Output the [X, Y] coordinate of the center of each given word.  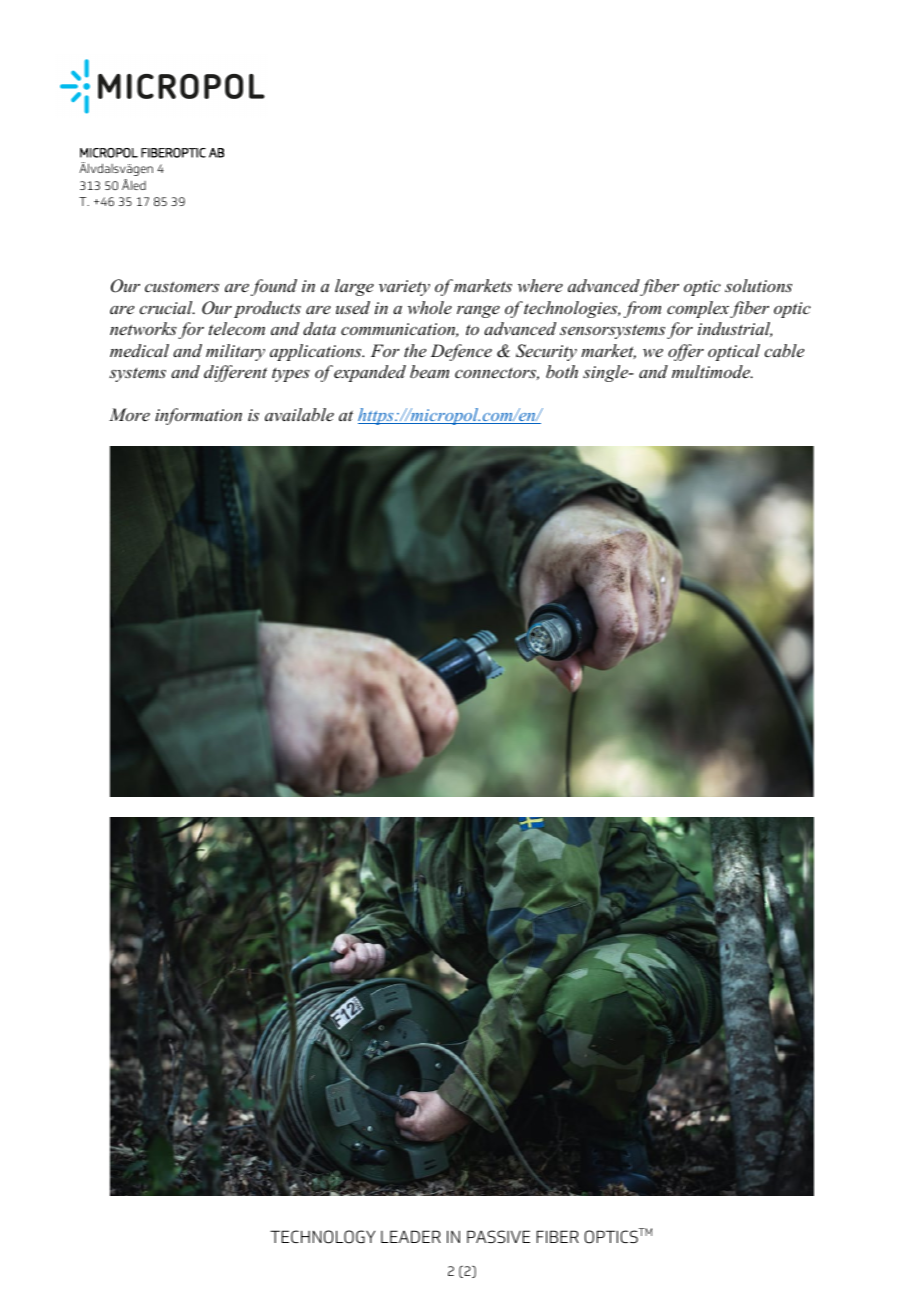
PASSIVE [498, 1236]
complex [698, 309]
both [562, 371]
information [198, 416]
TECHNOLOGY [322, 1237]
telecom [237, 328]
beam [429, 371]
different [235, 373]
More [129, 414]
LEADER [411, 1236]
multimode [712, 371]
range [478, 311]
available [299, 414]
